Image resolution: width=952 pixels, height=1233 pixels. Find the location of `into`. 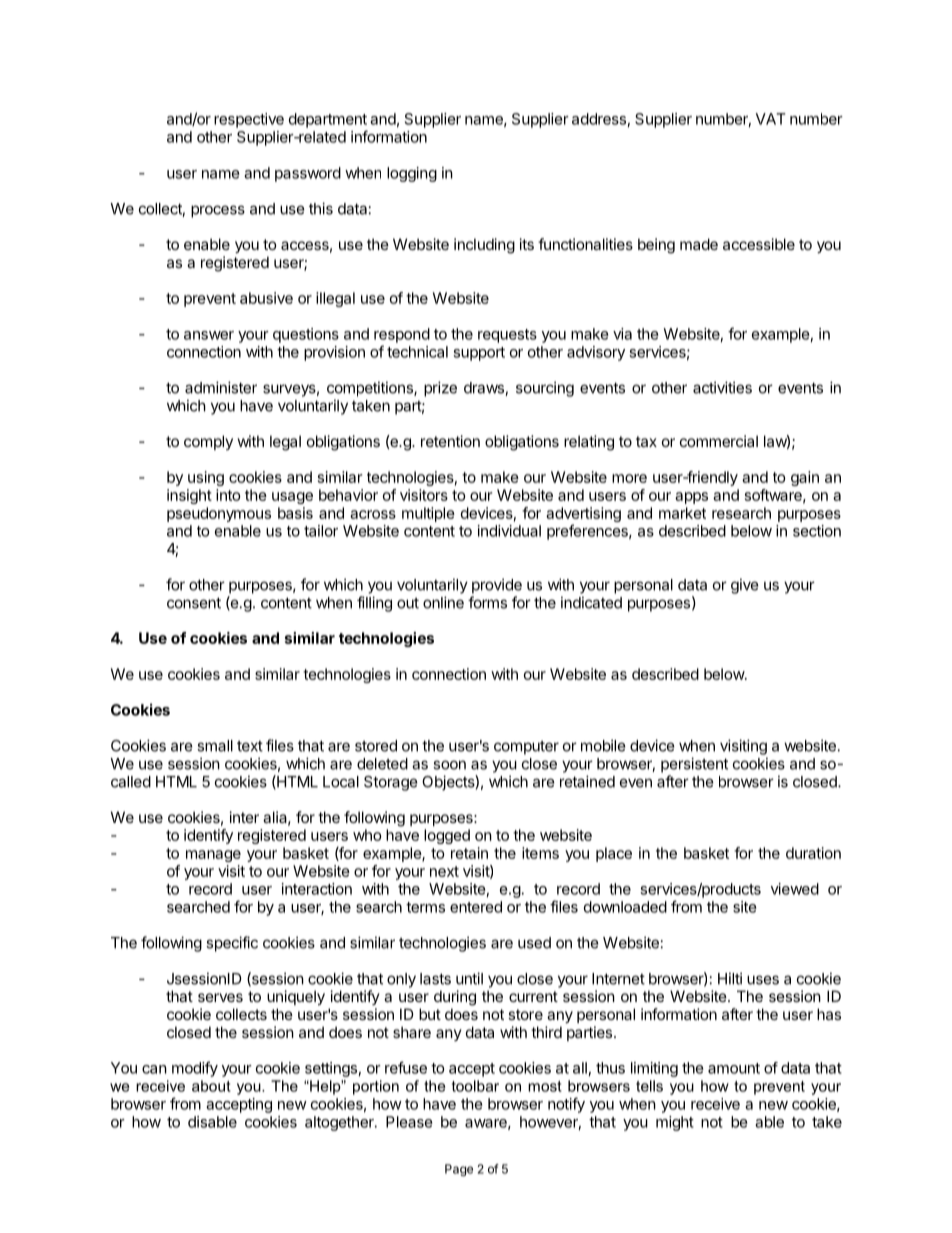

into is located at coordinates (228, 495).
